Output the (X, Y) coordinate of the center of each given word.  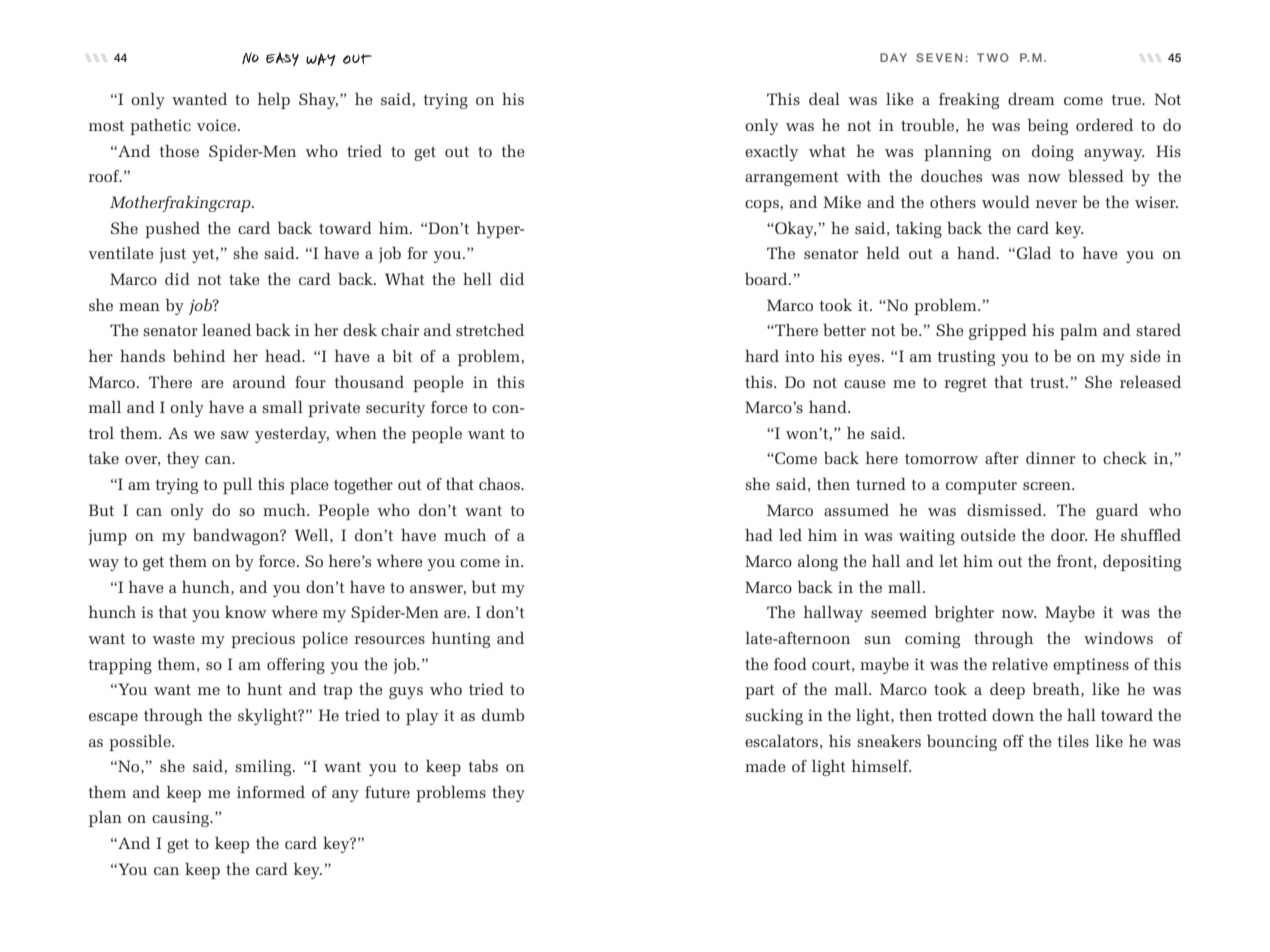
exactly (771, 152)
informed (271, 791)
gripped (998, 331)
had (759, 534)
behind (199, 355)
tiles (1073, 740)
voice (218, 125)
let (948, 560)
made (765, 765)
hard (762, 355)
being (1048, 126)
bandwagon (237, 536)
